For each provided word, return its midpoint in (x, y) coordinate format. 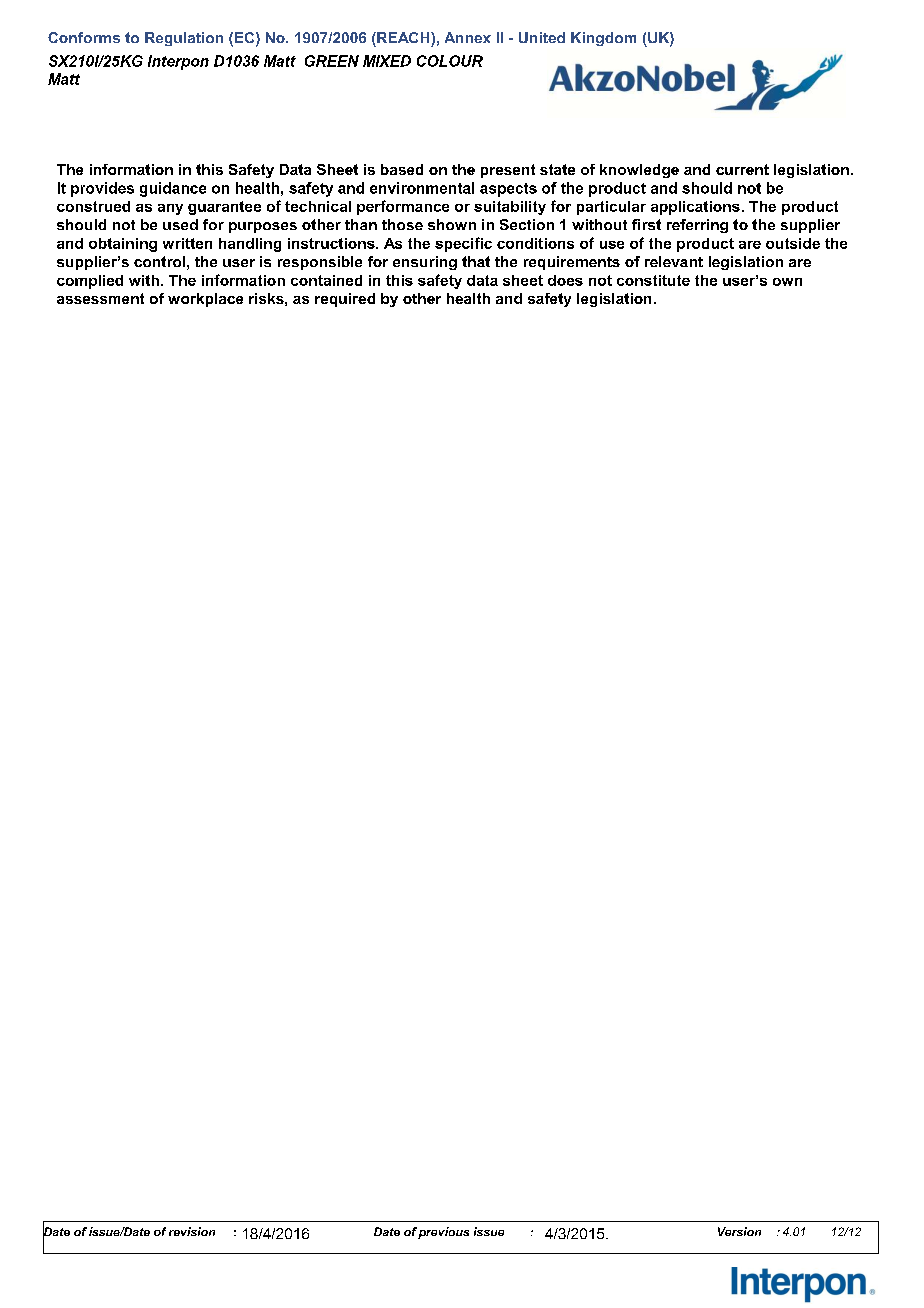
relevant (674, 261)
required (345, 300)
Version (739, 1231)
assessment (100, 298)
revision (192, 1231)
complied (90, 282)
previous (443, 1233)
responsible (320, 263)
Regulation (184, 39)
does (565, 280)
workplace (205, 300)
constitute (653, 280)
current (742, 169)
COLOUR (450, 61)
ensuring (425, 263)
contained (326, 280)
